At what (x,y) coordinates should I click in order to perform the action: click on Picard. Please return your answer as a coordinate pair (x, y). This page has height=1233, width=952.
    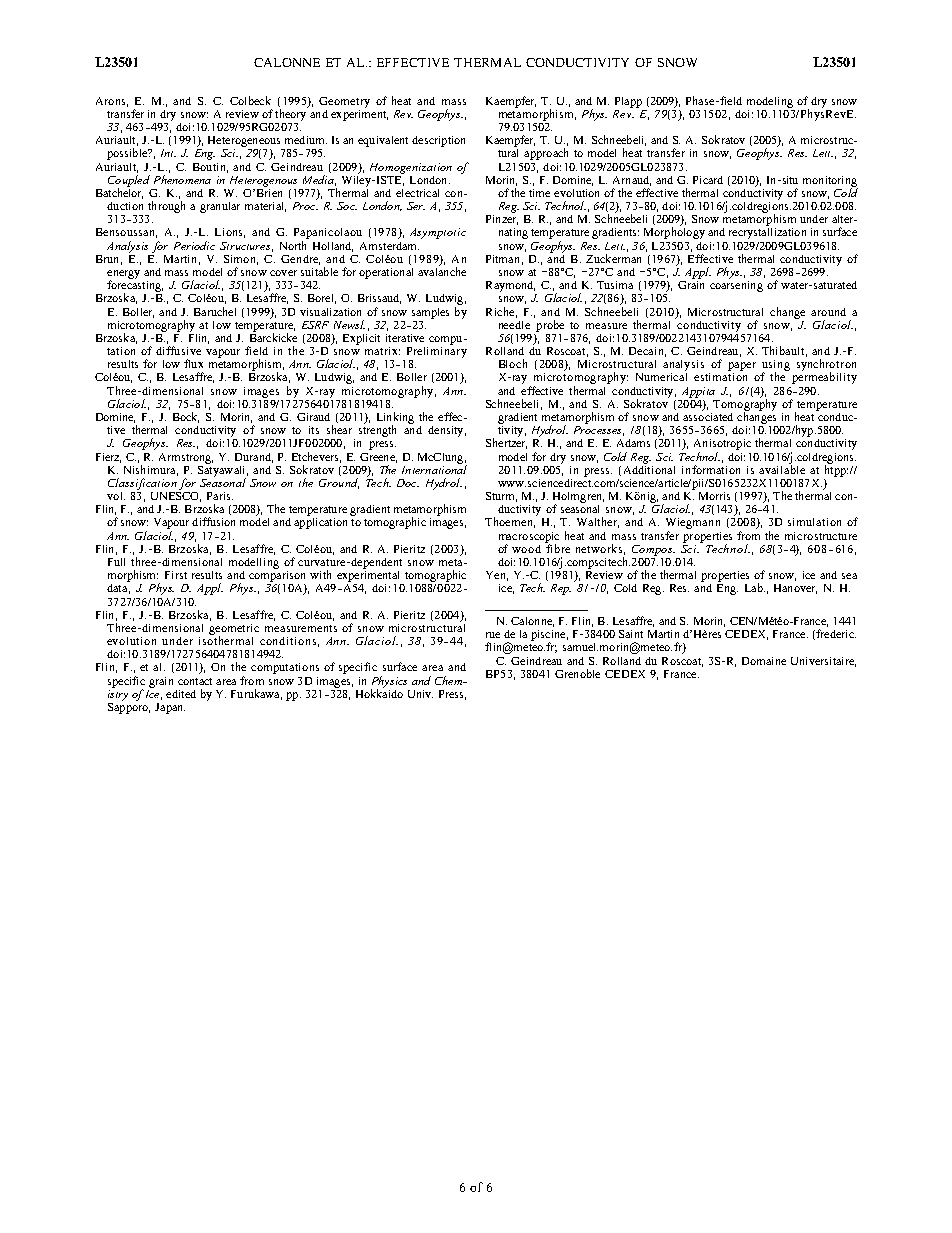
    Looking at the image, I should click on (708, 180).
